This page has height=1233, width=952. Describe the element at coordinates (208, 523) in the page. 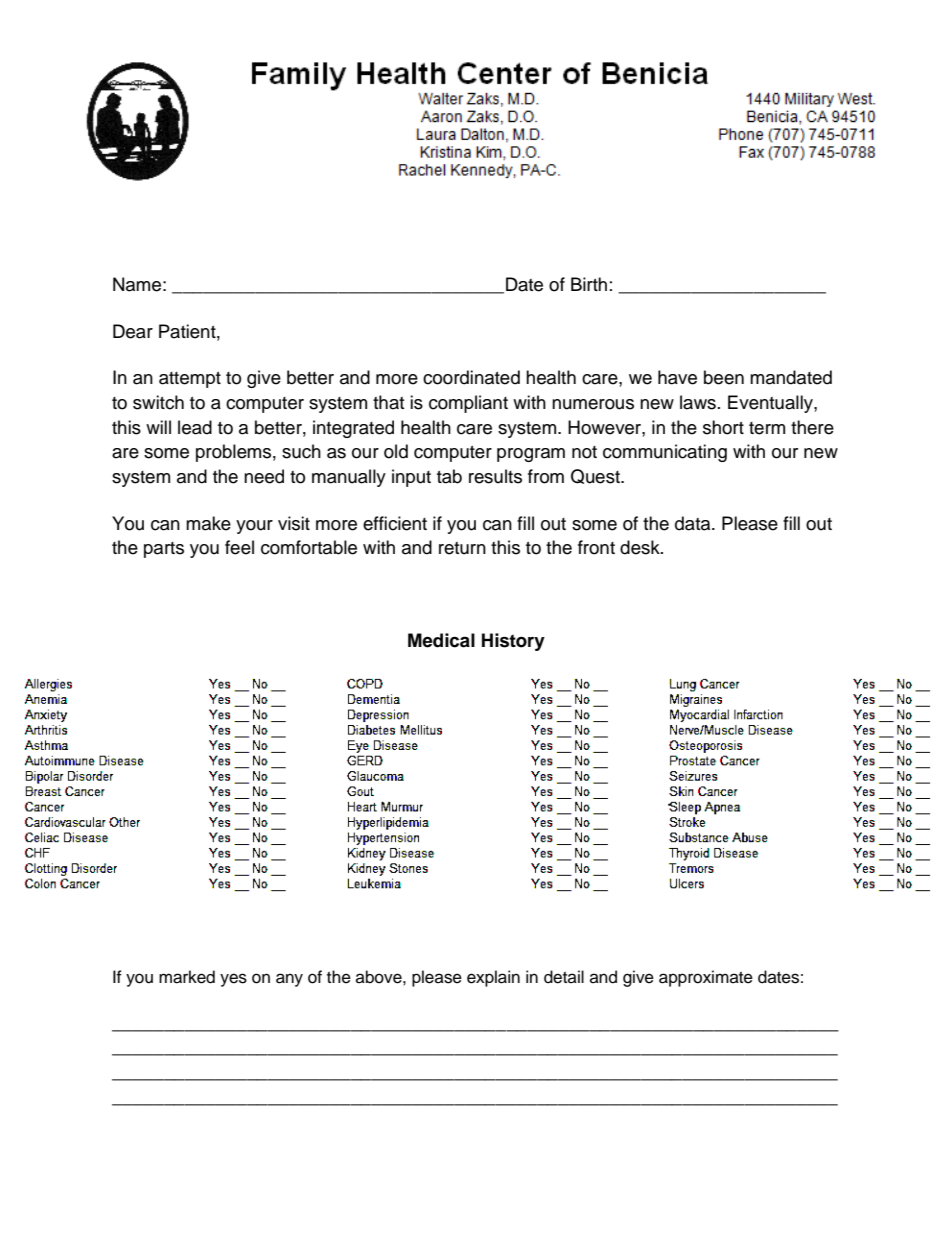

I see `make` at that location.
